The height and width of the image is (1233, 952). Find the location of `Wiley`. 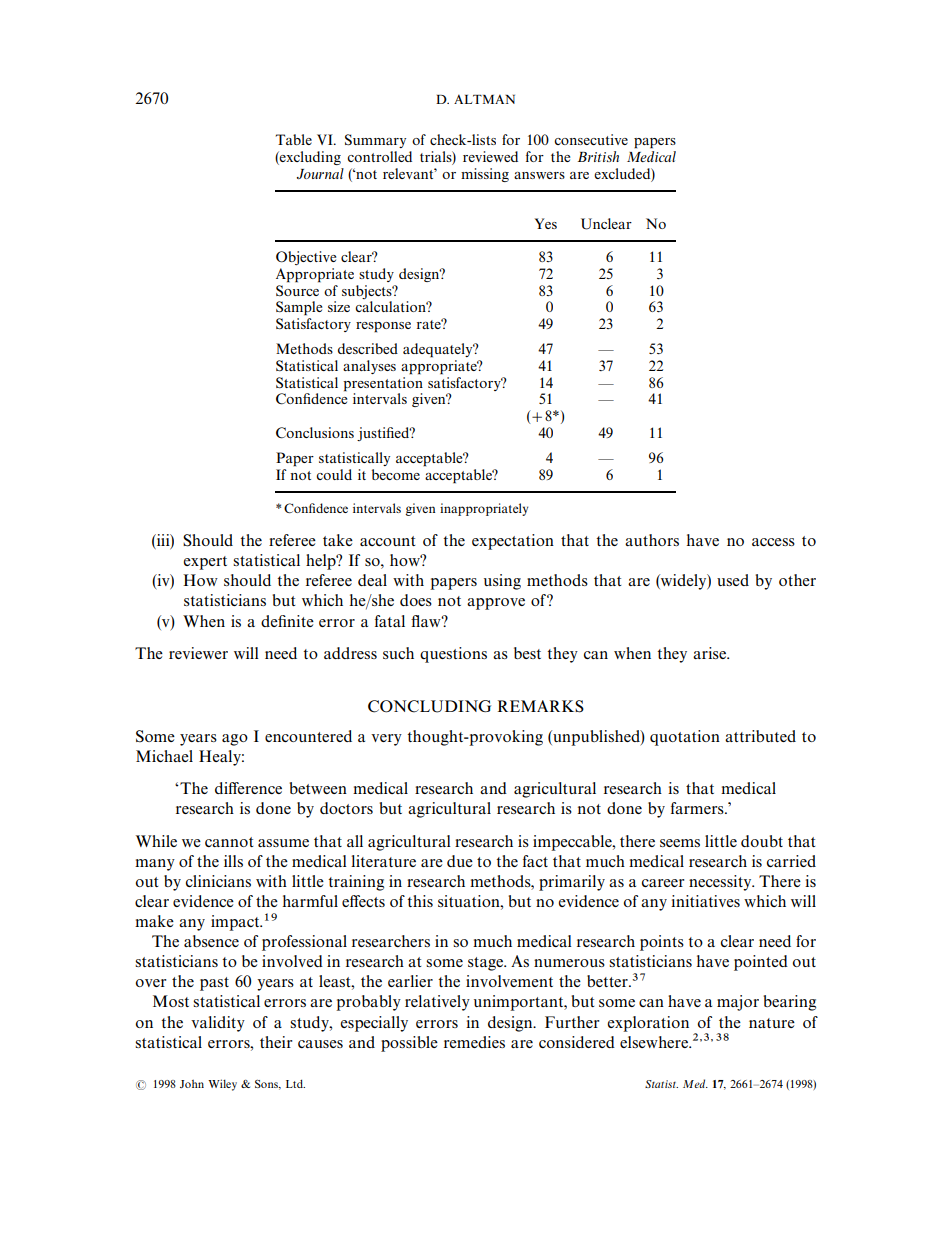

Wiley is located at coordinates (222, 1085).
